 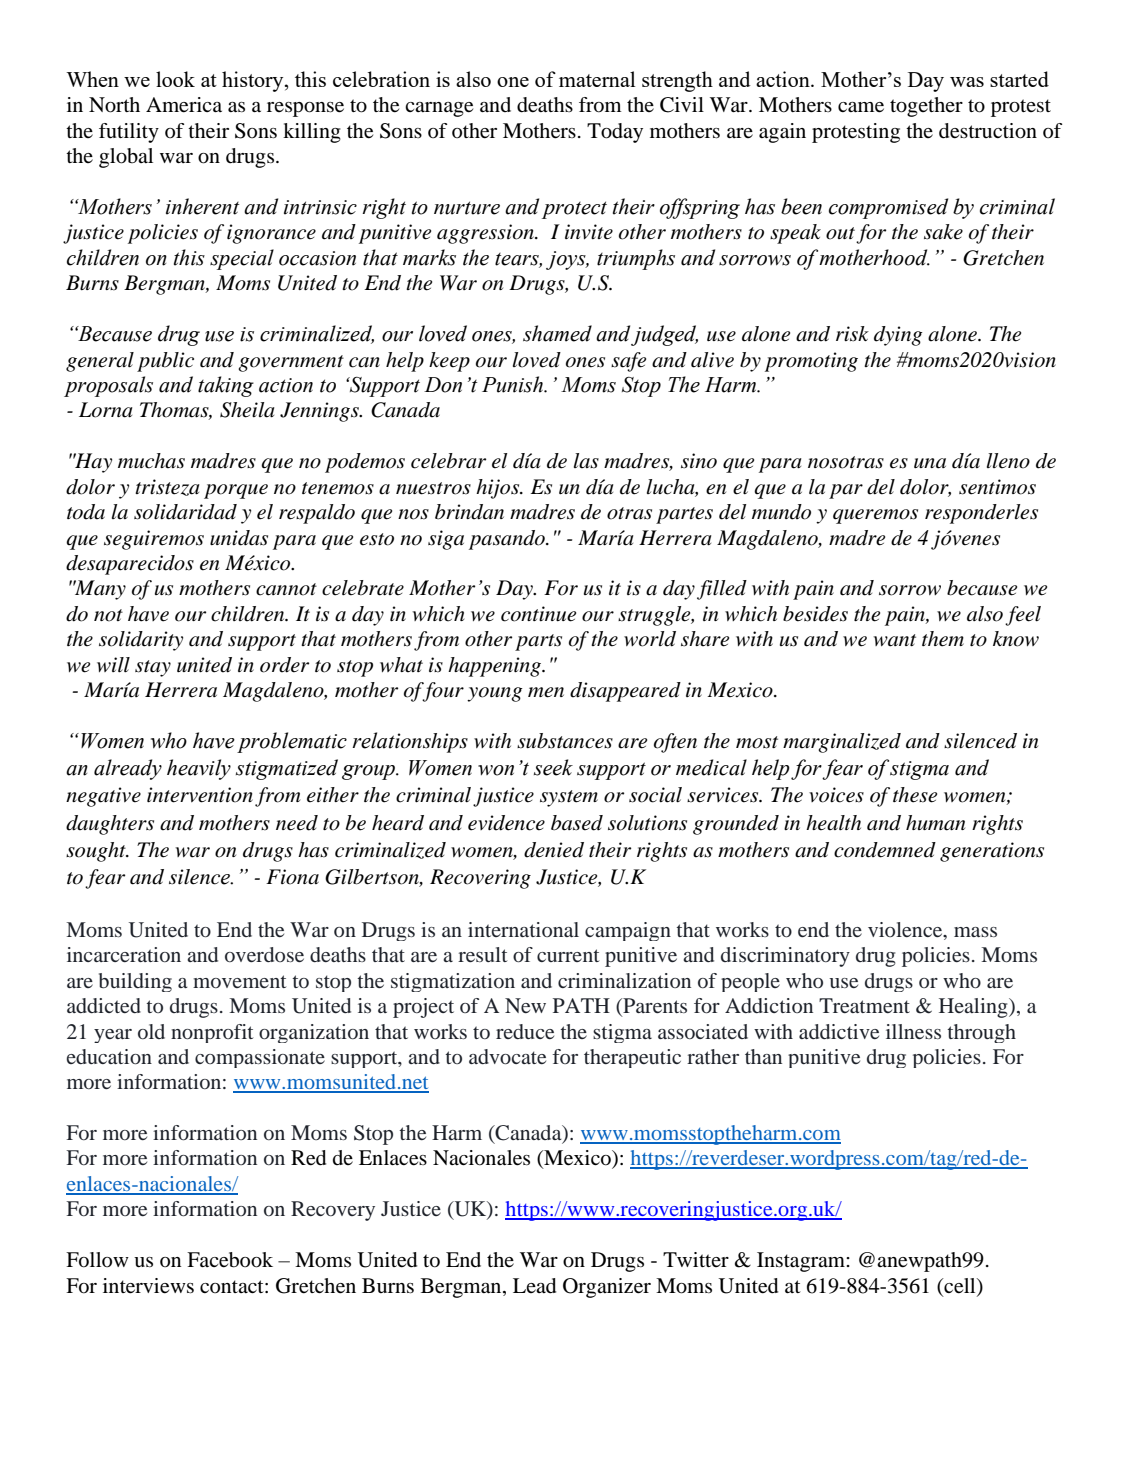 What do you see at coordinates (926, 107) in the document?
I see `together` at bounding box center [926, 107].
